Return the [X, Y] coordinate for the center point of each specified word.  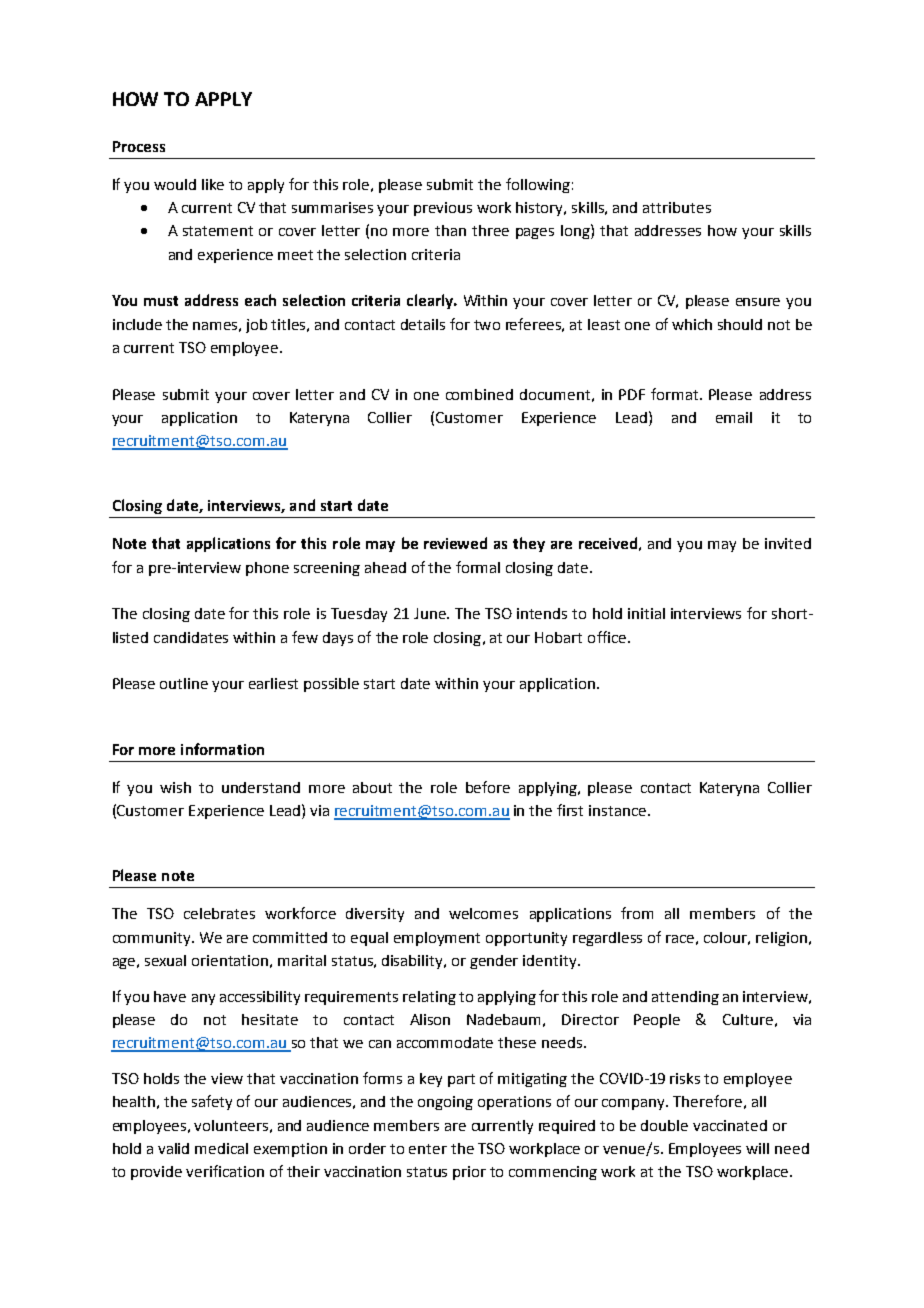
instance [619, 810]
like [213, 184]
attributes [677, 207]
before [488, 787]
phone [267, 569]
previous [443, 209]
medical [221, 1148]
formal [478, 567]
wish [175, 787]
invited [788, 543]
